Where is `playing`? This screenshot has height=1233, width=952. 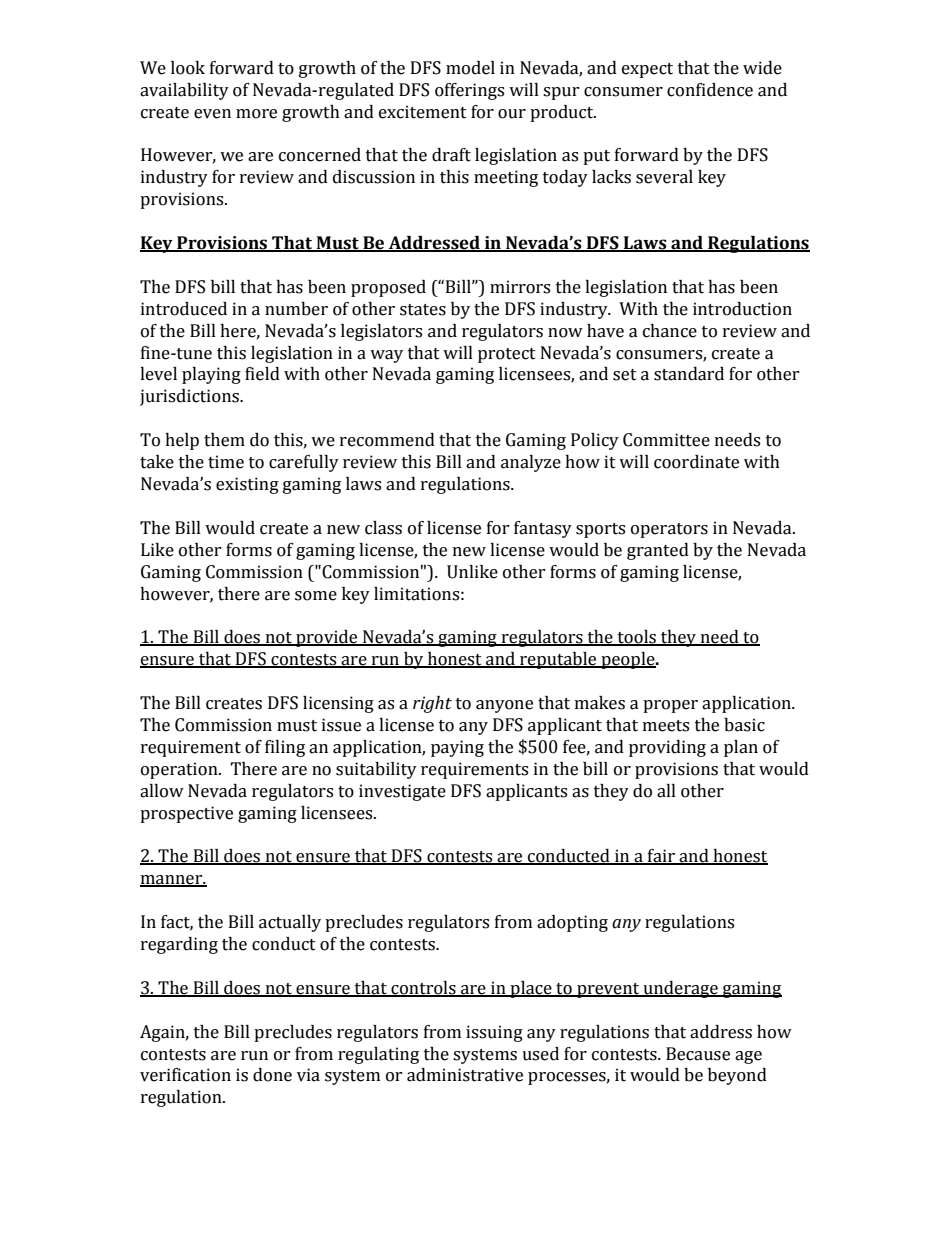 playing is located at coordinates (211, 375).
